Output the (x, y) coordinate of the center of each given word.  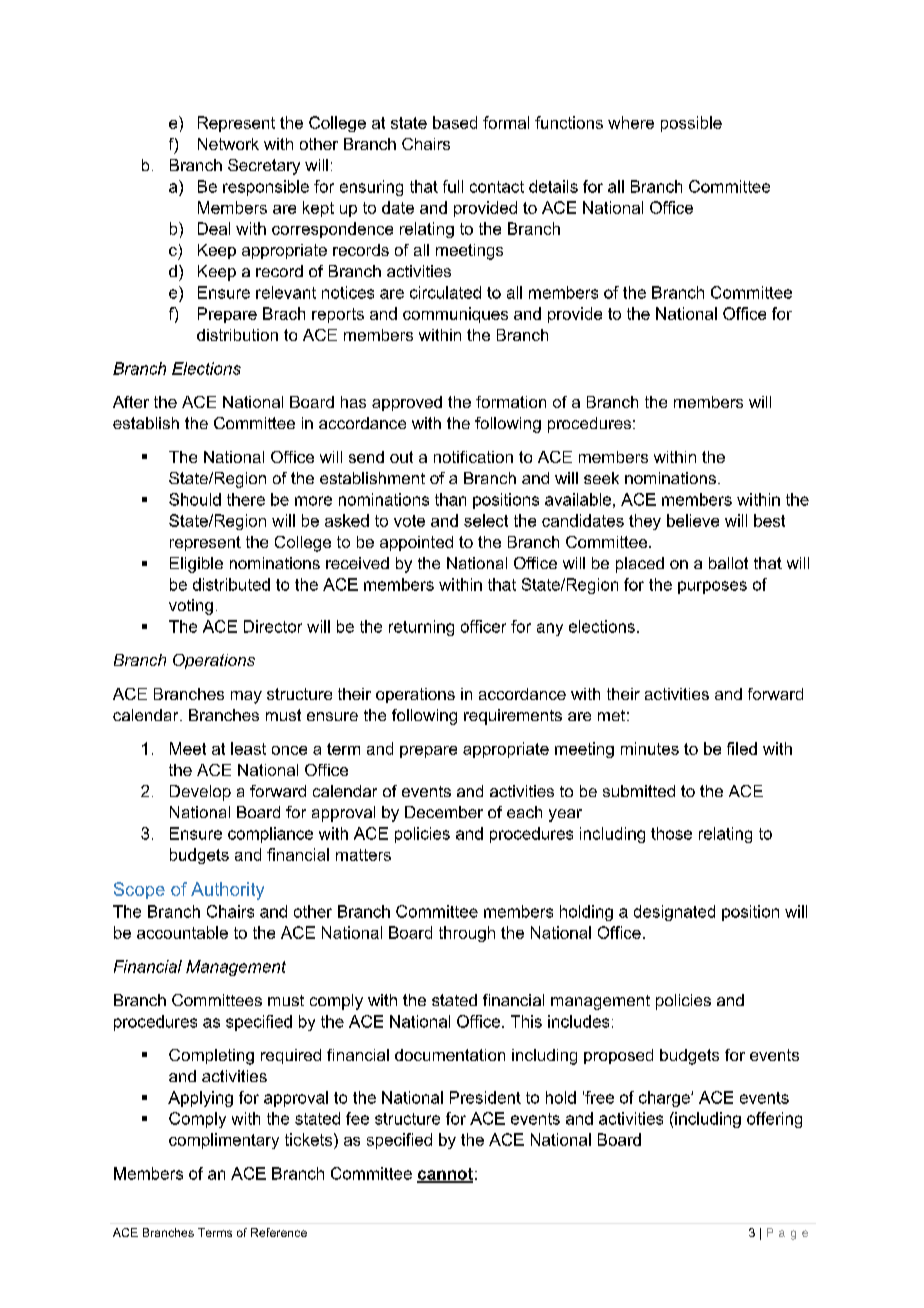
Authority (227, 891)
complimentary (224, 1141)
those (671, 833)
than (450, 499)
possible (691, 124)
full (453, 186)
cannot (445, 1175)
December (444, 812)
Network (228, 144)
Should (195, 499)
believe (693, 520)
